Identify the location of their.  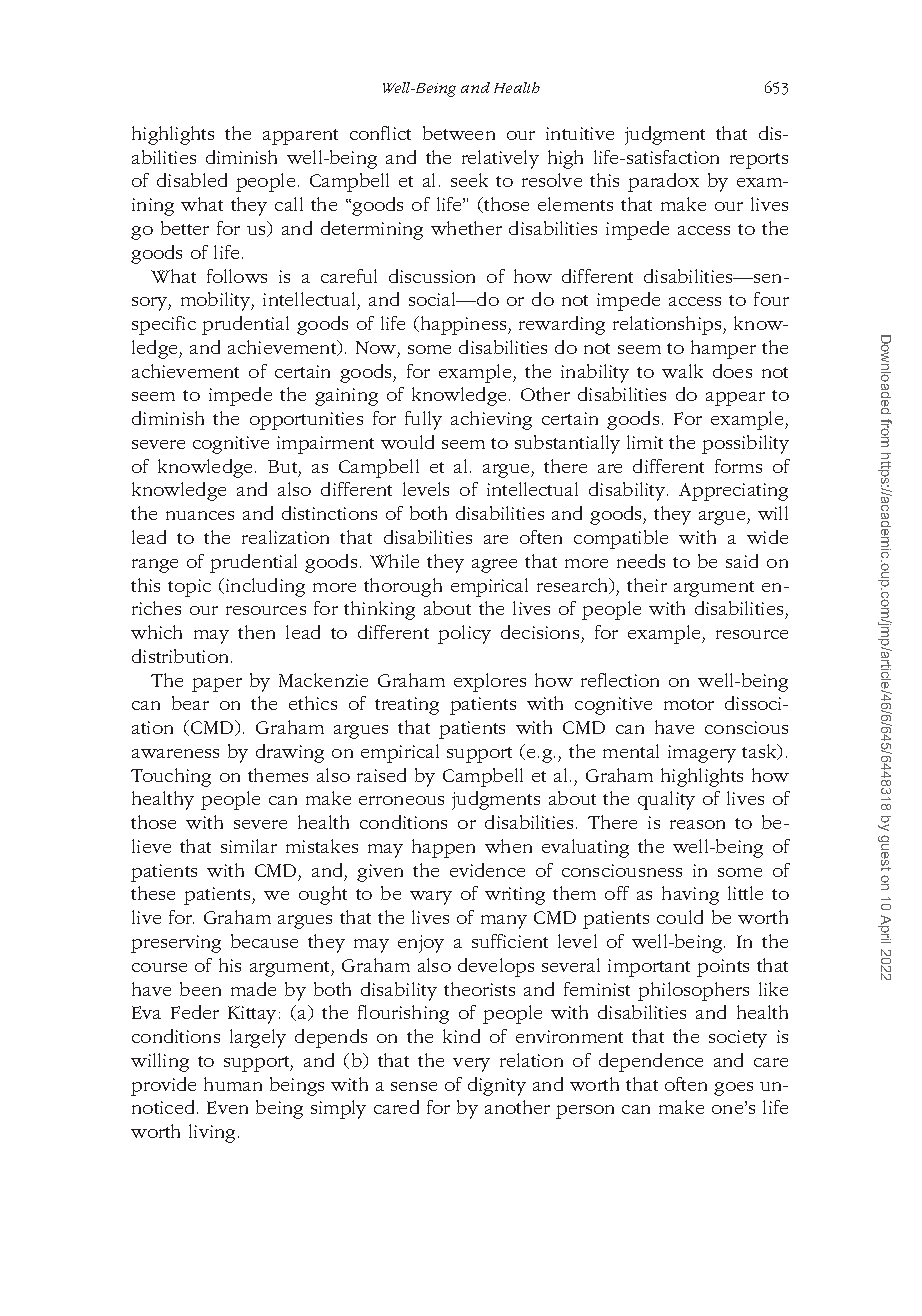
(647, 585).
